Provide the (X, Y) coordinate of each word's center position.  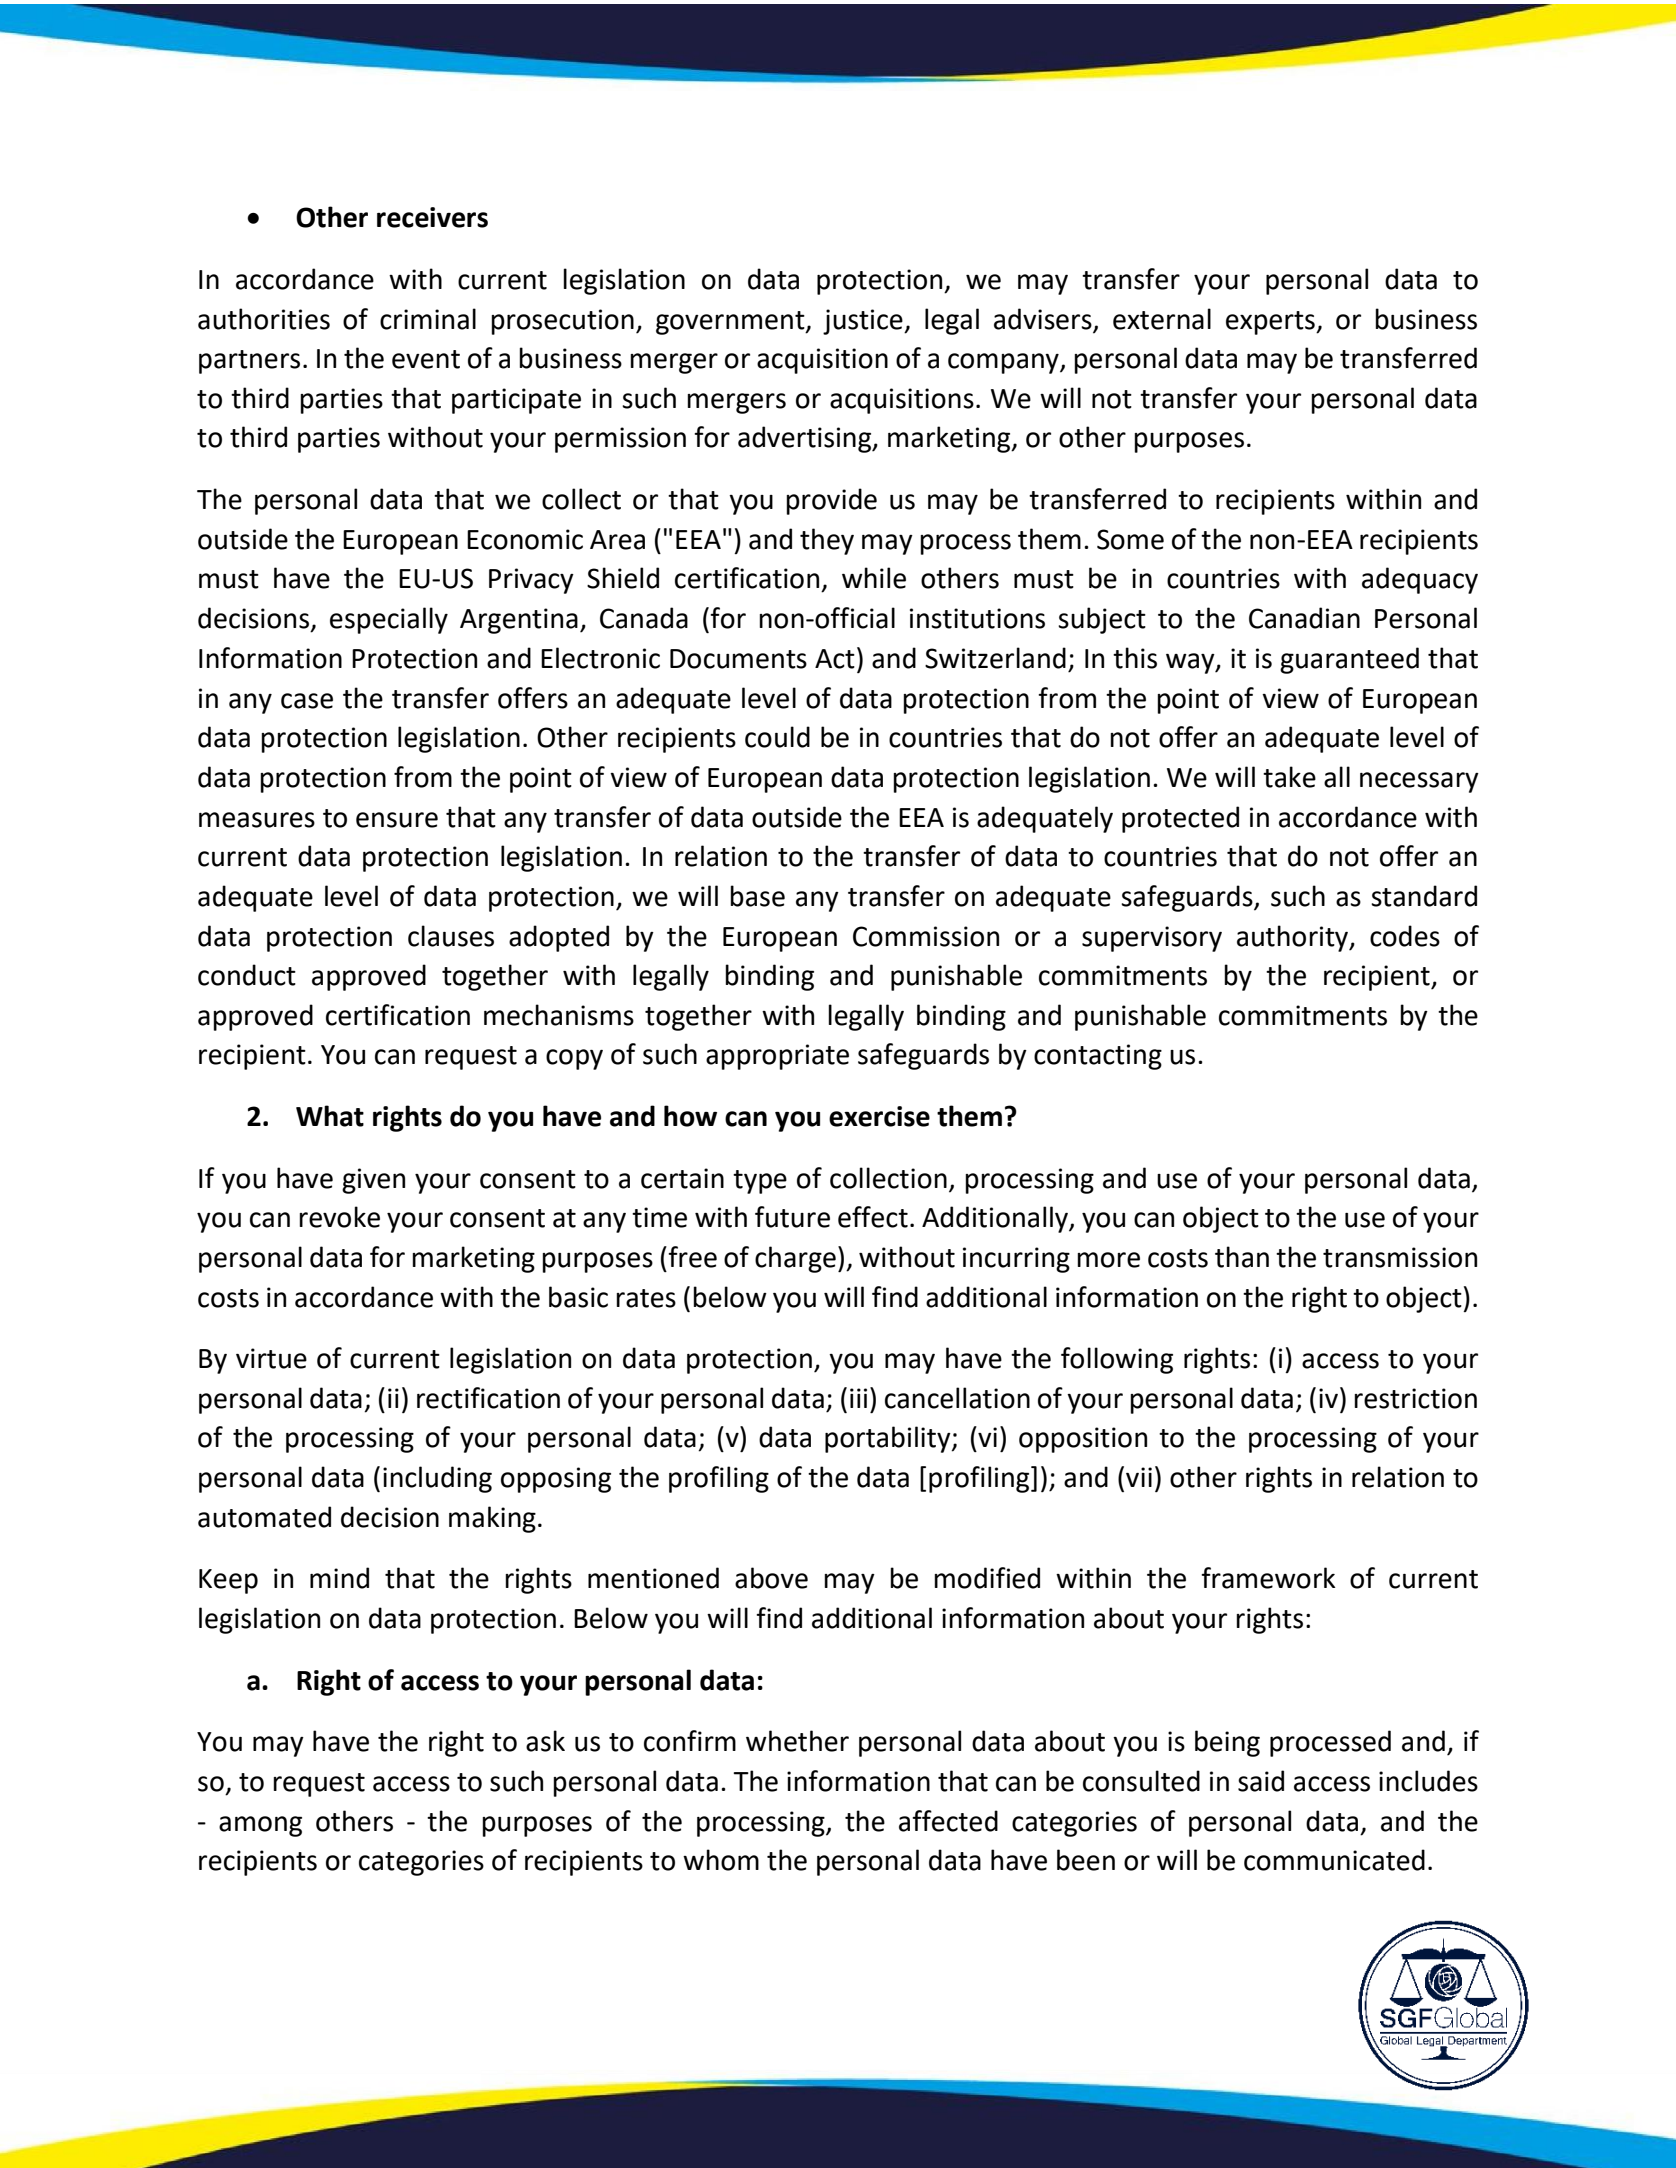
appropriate (777, 1057)
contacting (1098, 1057)
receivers (432, 217)
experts (1271, 323)
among (260, 1826)
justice (864, 322)
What (330, 1116)
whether (797, 1741)
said (1261, 1781)
